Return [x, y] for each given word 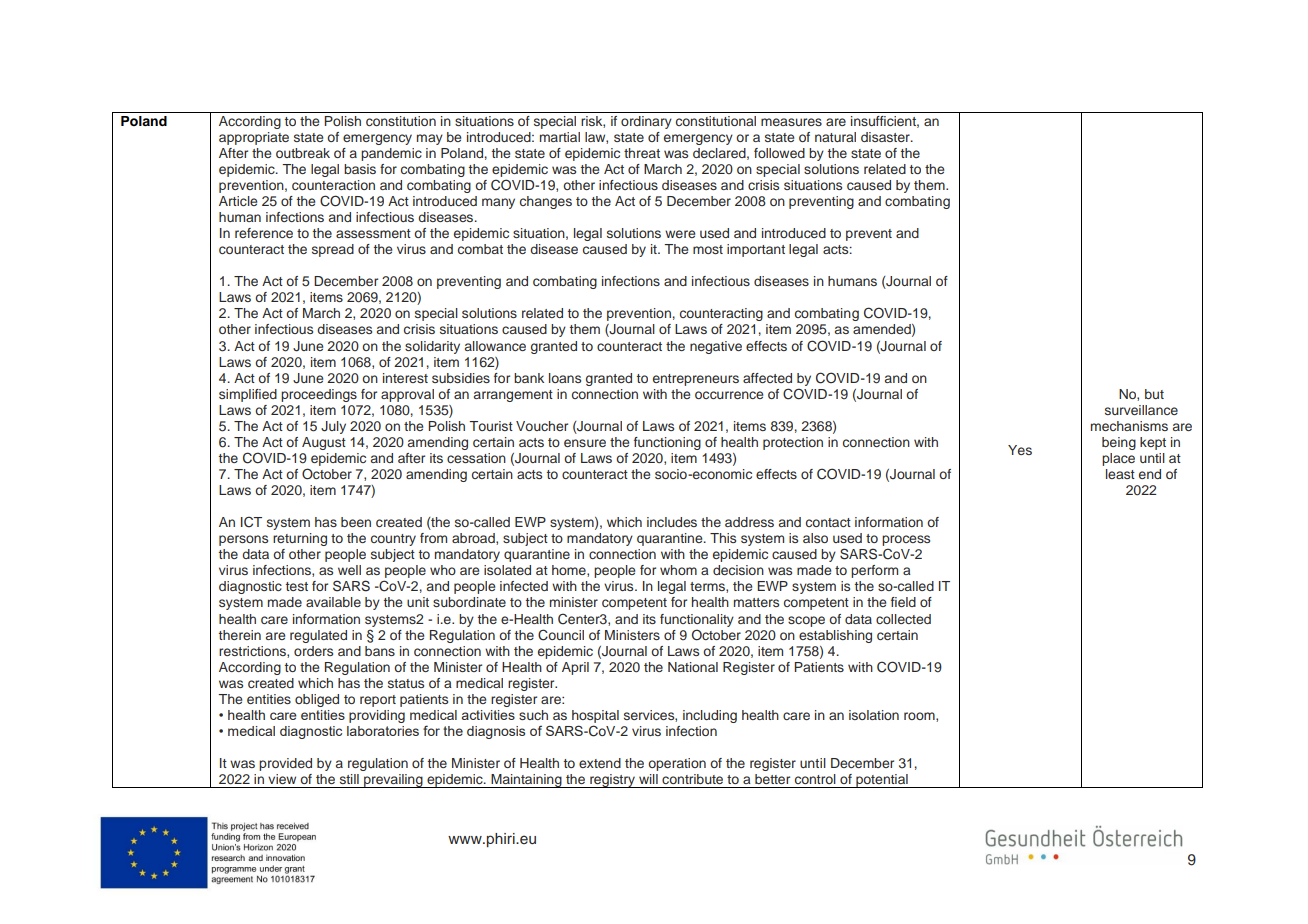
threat [642, 153]
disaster [886, 137]
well [349, 570]
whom [678, 570]
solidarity [432, 347]
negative [716, 347]
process [906, 542]
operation [677, 764]
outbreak [303, 153]
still [349, 779]
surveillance [1141, 410]
